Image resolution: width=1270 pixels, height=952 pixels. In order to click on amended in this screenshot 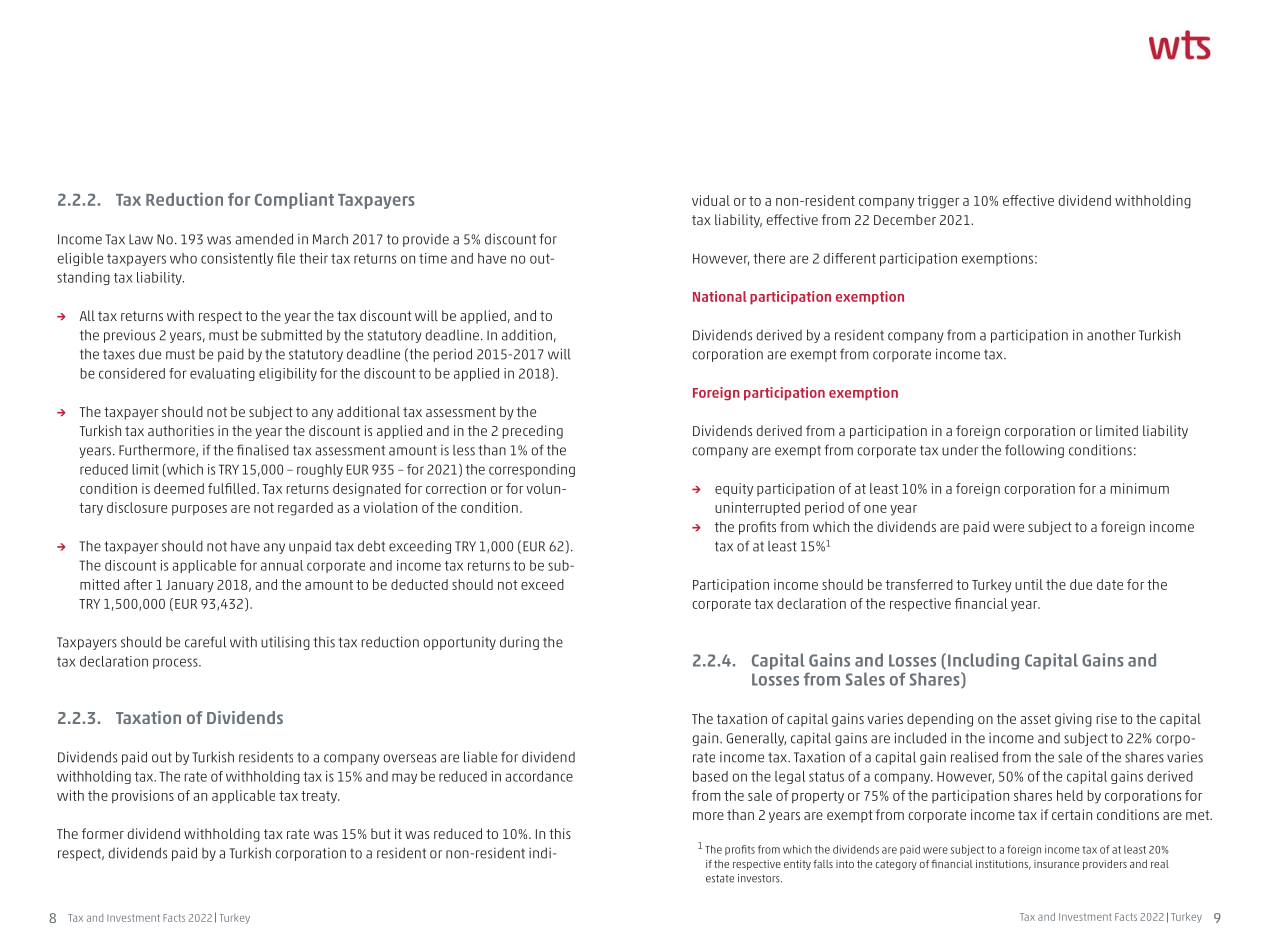, I will do `click(264, 239)`.
